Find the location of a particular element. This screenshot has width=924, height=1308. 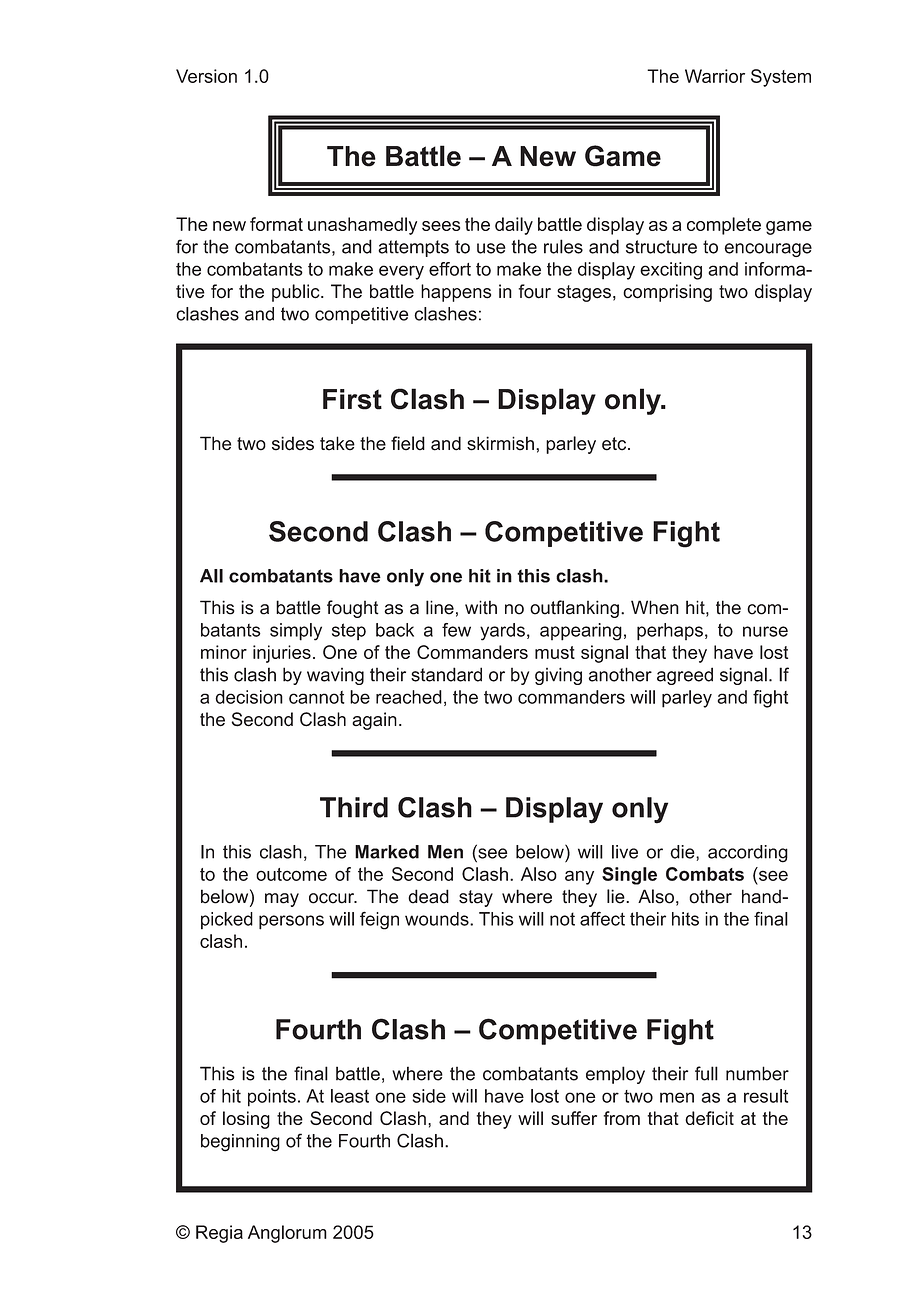

suffer is located at coordinates (574, 1118).
